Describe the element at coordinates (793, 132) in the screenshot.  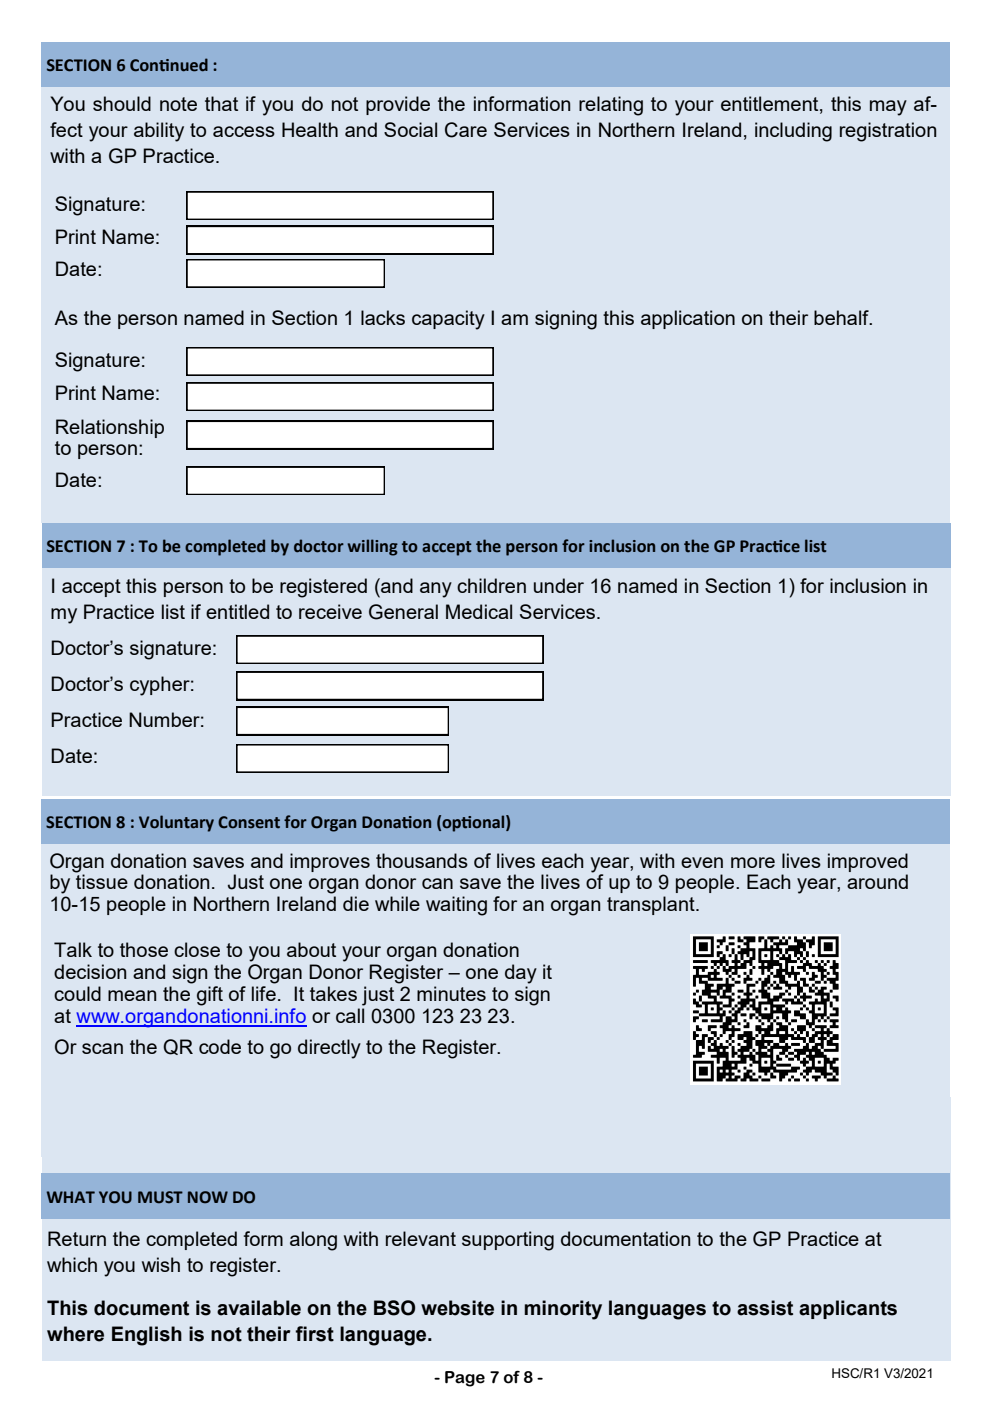
I see `including` at that location.
